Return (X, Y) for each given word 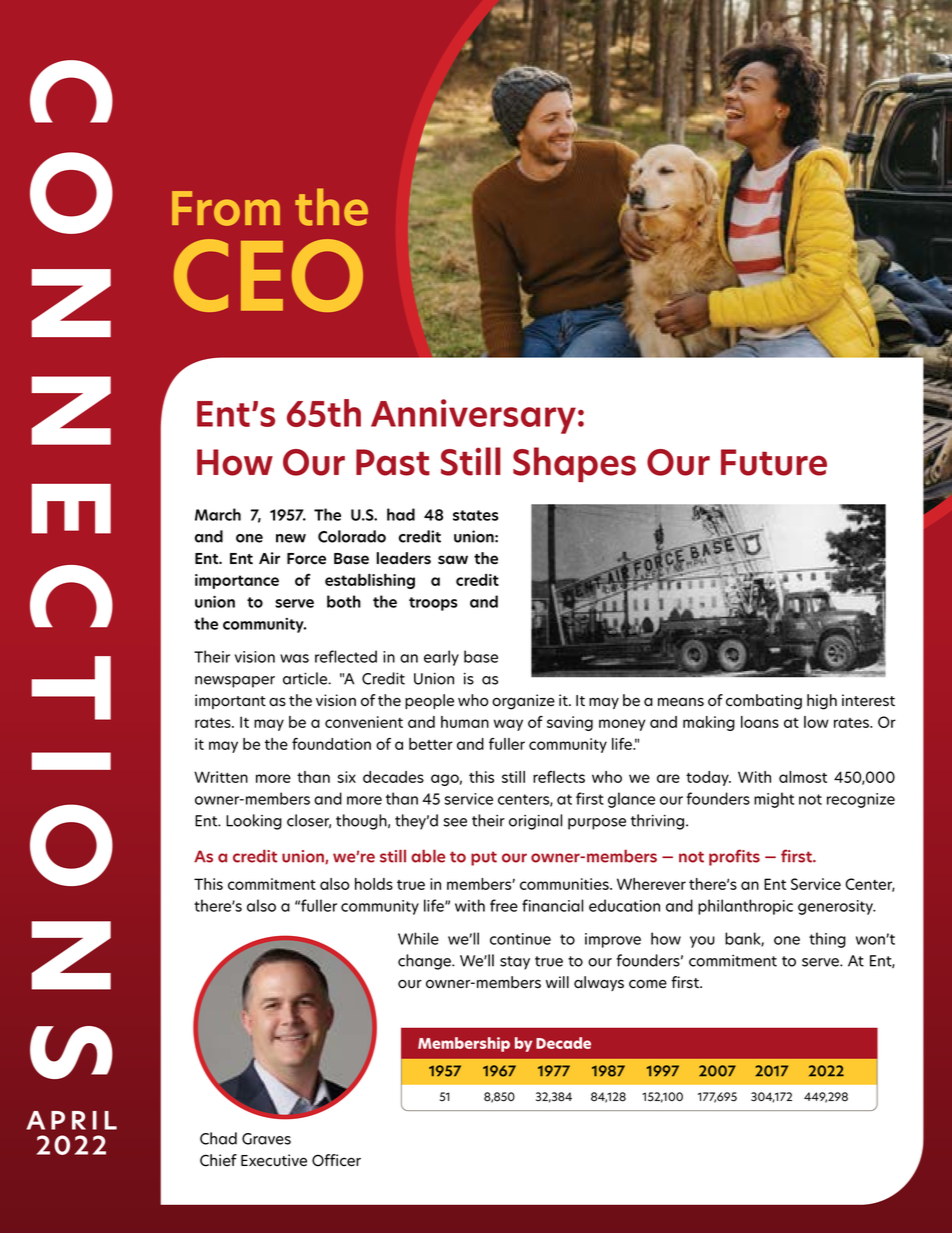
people (429, 701)
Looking (254, 822)
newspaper (235, 682)
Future (774, 462)
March (218, 514)
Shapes (574, 464)
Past (393, 462)
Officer (336, 1160)
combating (764, 702)
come (648, 984)
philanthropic (745, 907)
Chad (218, 1138)
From (226, 208)
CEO (268, 275)
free (504, 905)
